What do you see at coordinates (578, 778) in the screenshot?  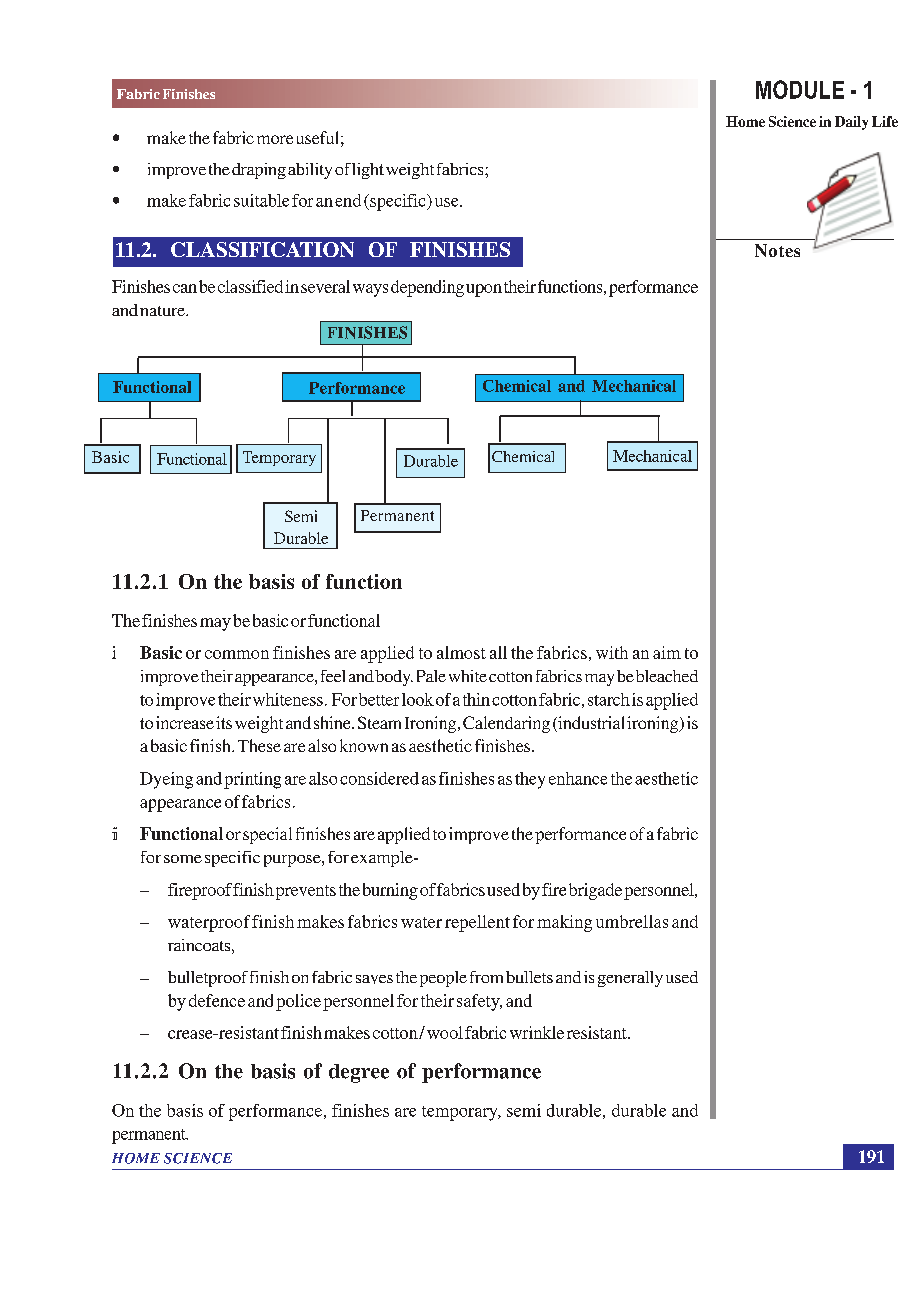 I see `enhance` at bounding box center [578, 778].
